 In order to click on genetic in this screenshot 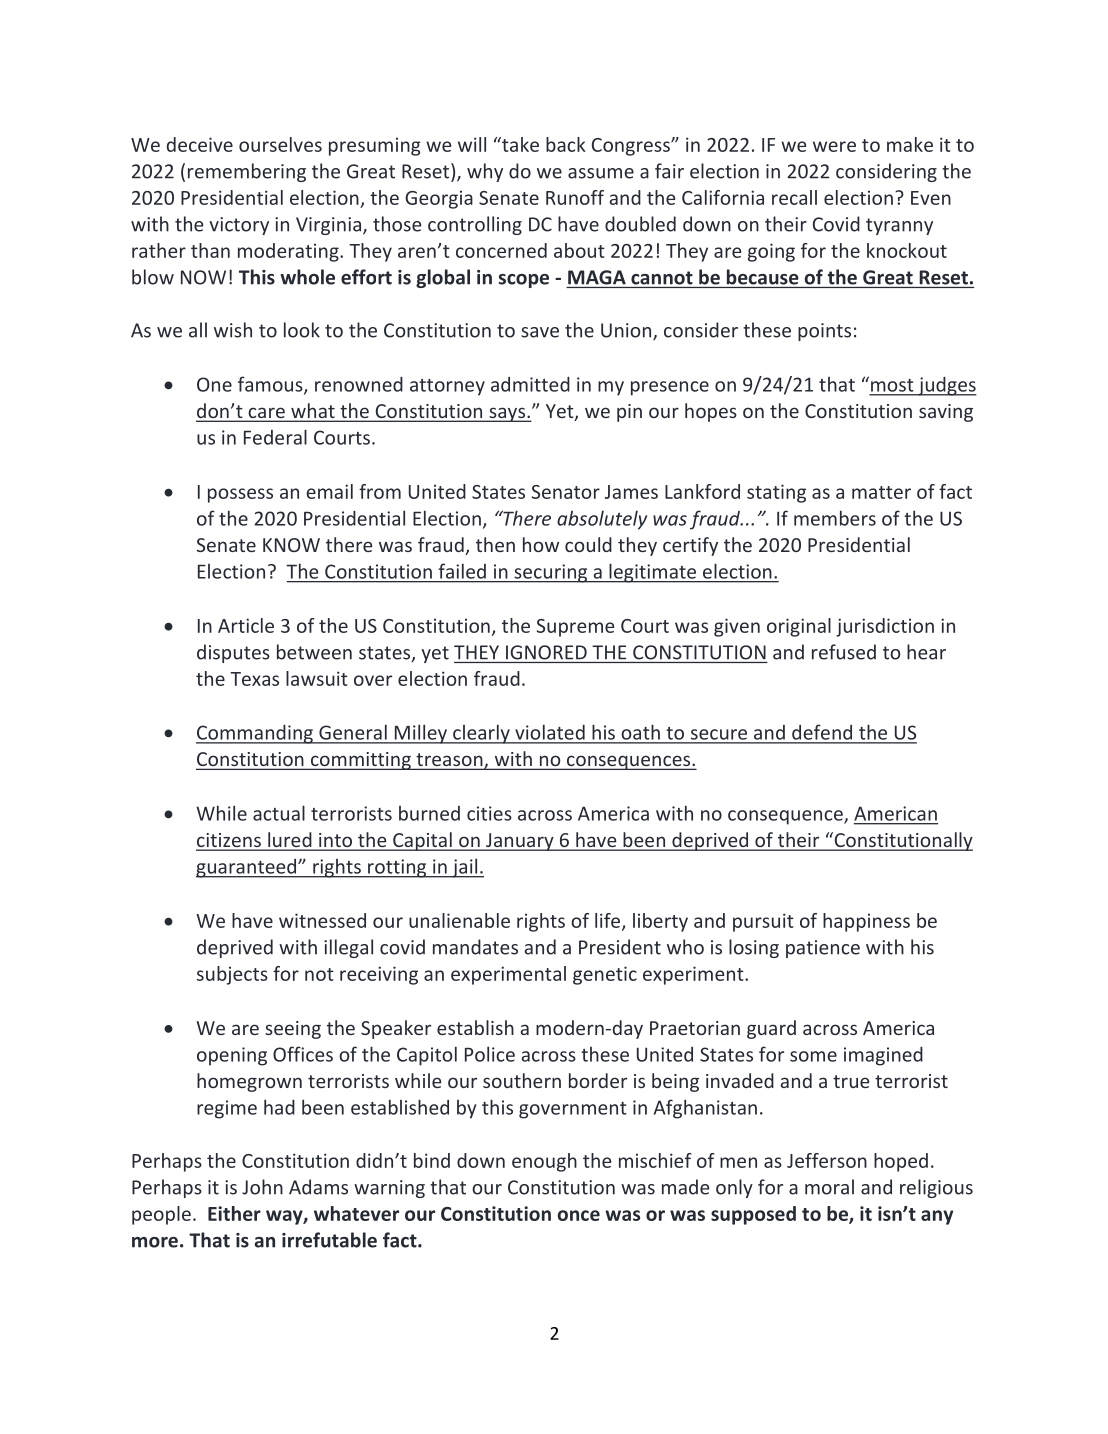, I will do `click(605, 975)`.
